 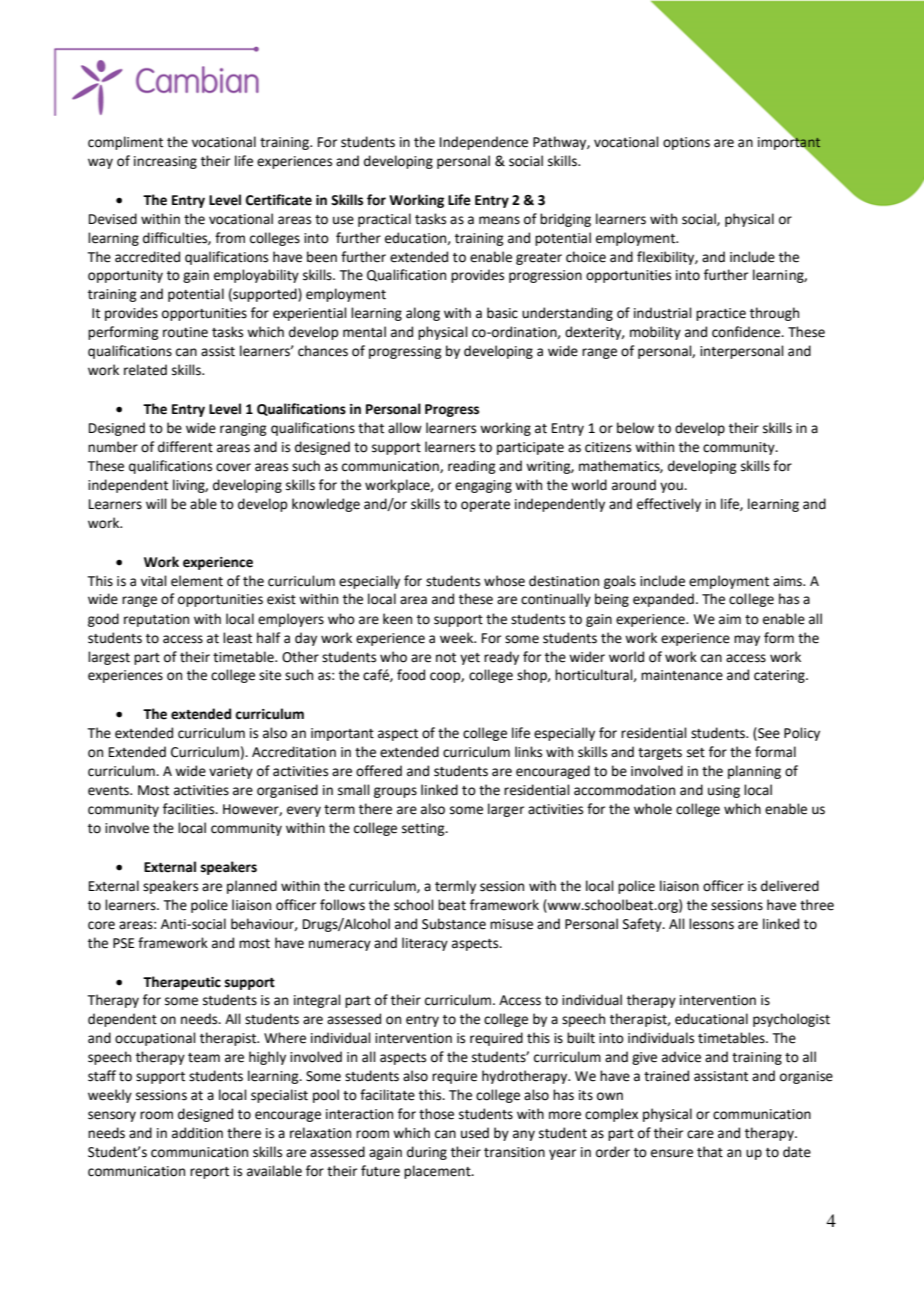 What do you see at coordinates (197, 1133) in the screenshot?
I see `addition` at bounding box center [197, 1133].
